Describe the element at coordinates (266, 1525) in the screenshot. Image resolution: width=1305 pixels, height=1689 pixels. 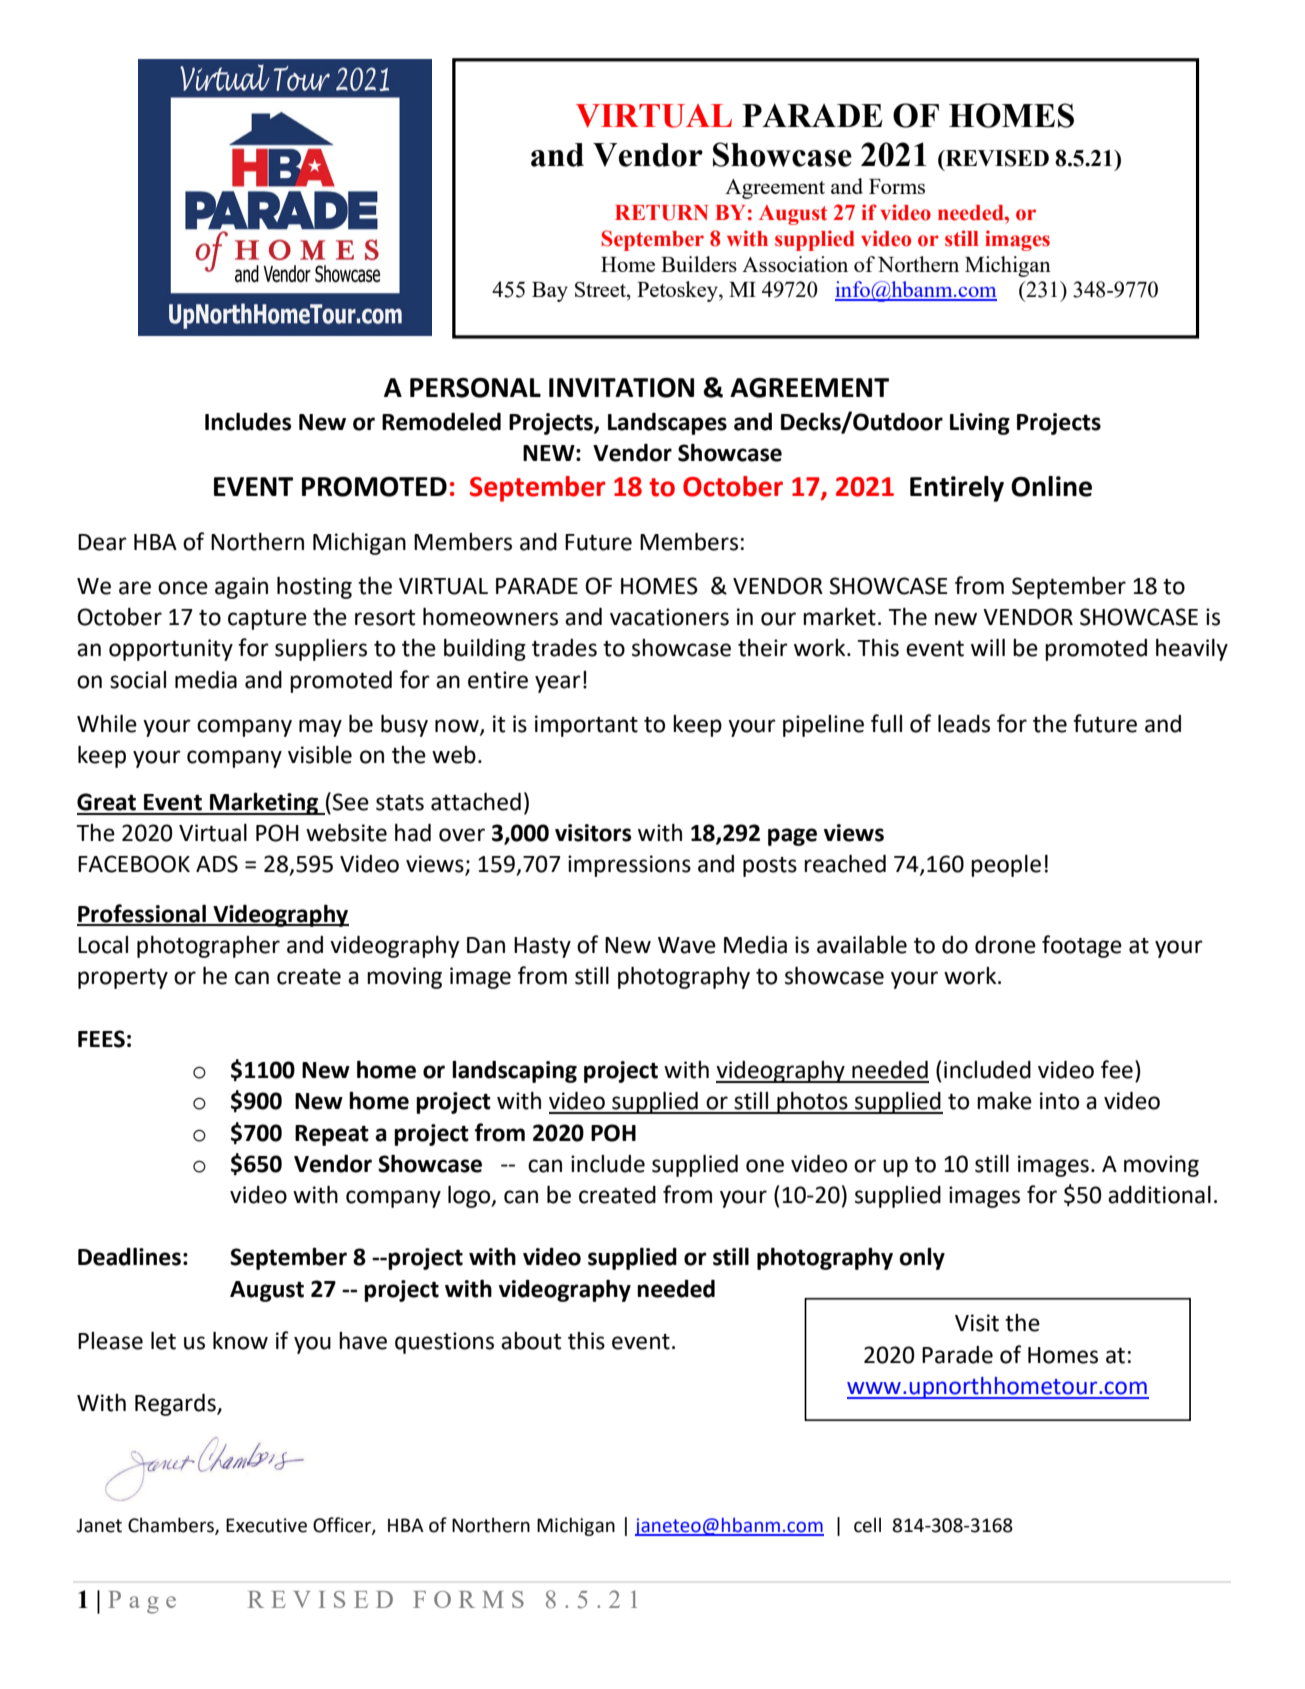
I see `Executive` at that location.
